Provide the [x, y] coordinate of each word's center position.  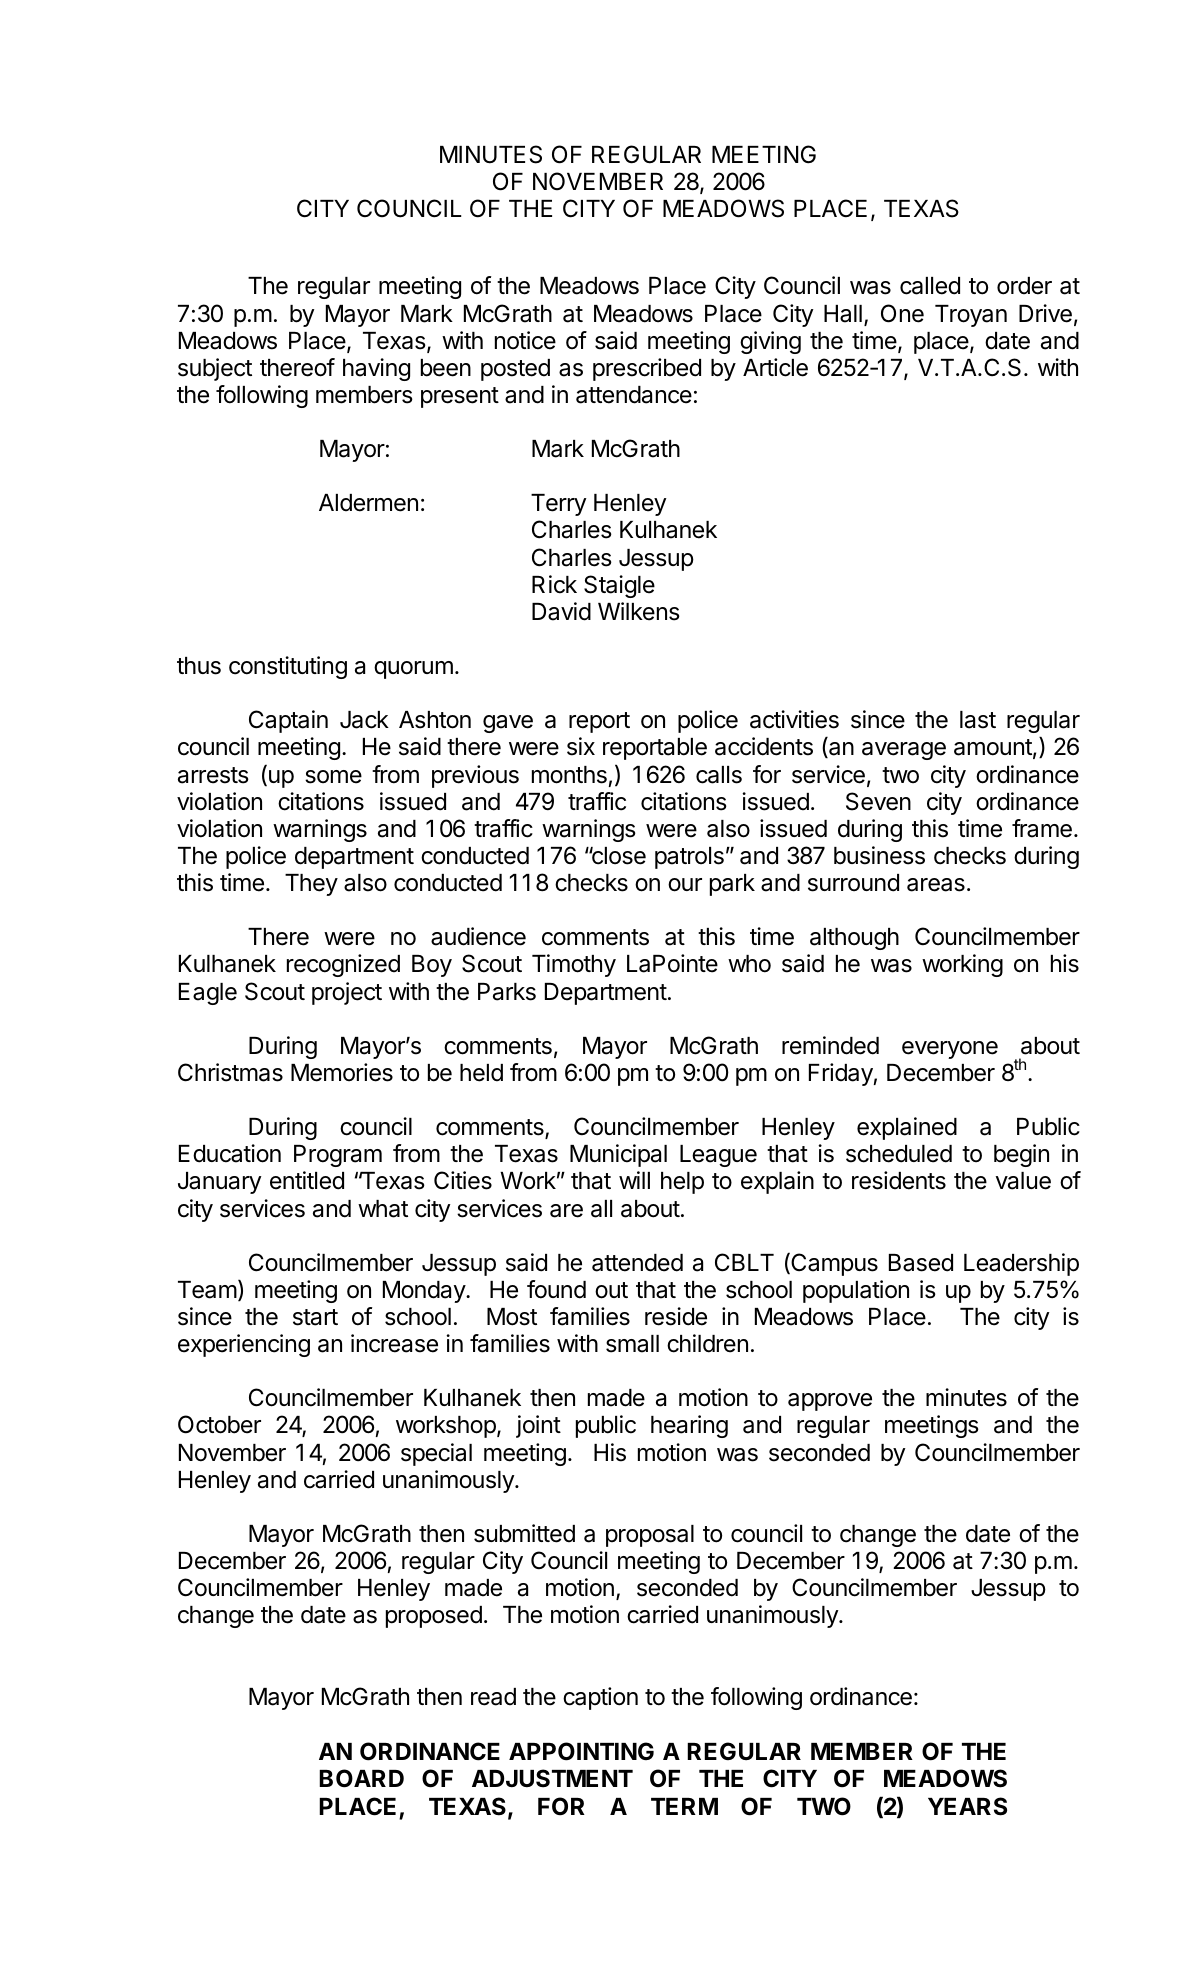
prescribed [647, 369]
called [930, 286]
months [569, 775]
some [333, 777]
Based [921, 1263]
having [376, 369]
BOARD [361, 1778]
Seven [878, 801]
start [315, 1317]
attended [637, 1263]
